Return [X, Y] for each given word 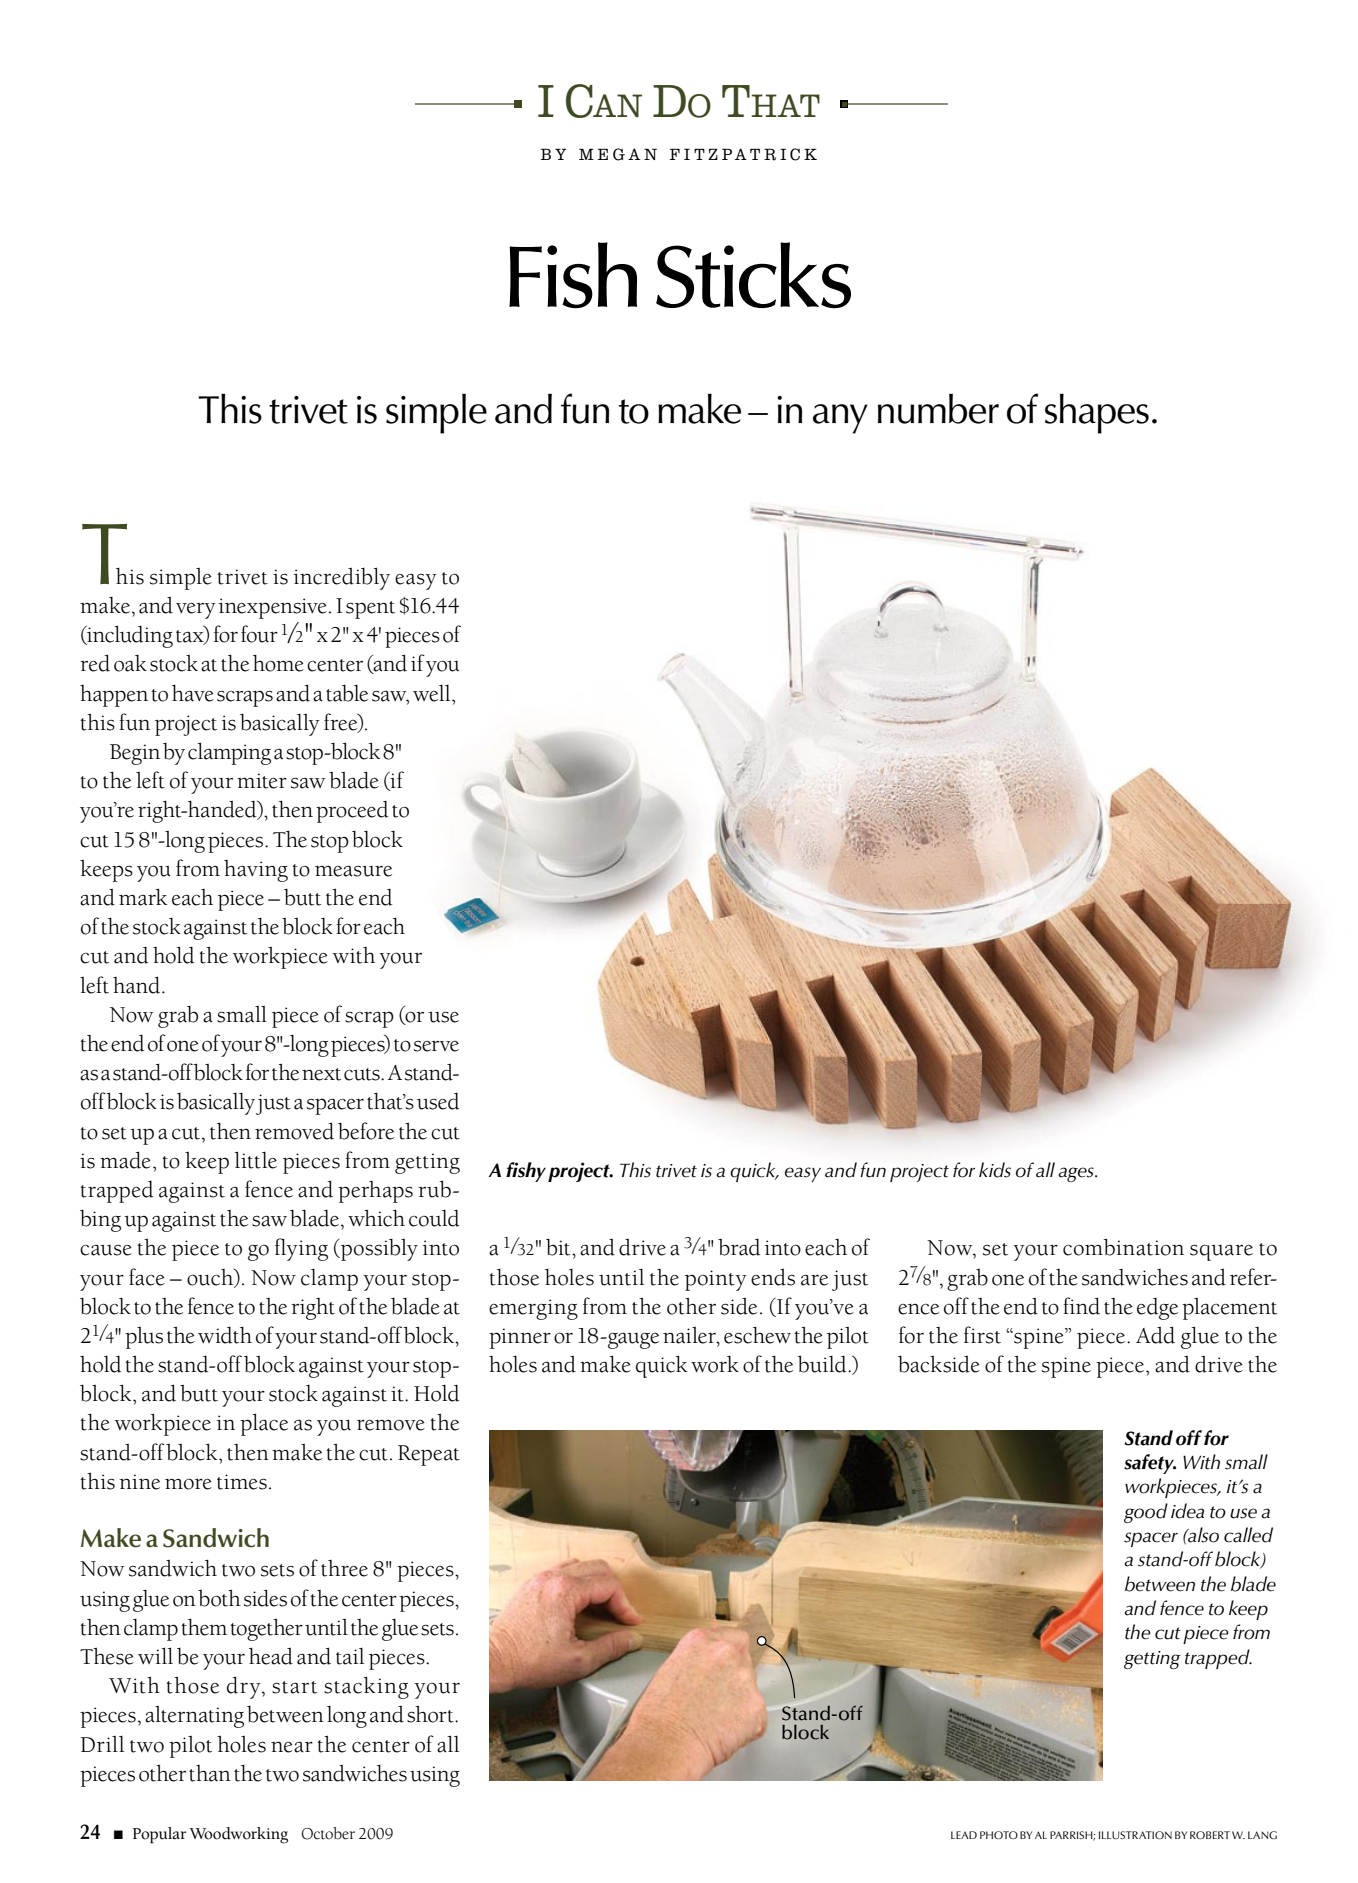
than [210, 1773]
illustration [1135, 1835]
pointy [716, 1280]
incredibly [342, 578]
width [225, 1335]
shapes [1097, 413]
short [431, 1714]
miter [262, 781]
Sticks [753, 275]
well [433, 693]
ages [1077, 1174]
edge [1157, 1309]
